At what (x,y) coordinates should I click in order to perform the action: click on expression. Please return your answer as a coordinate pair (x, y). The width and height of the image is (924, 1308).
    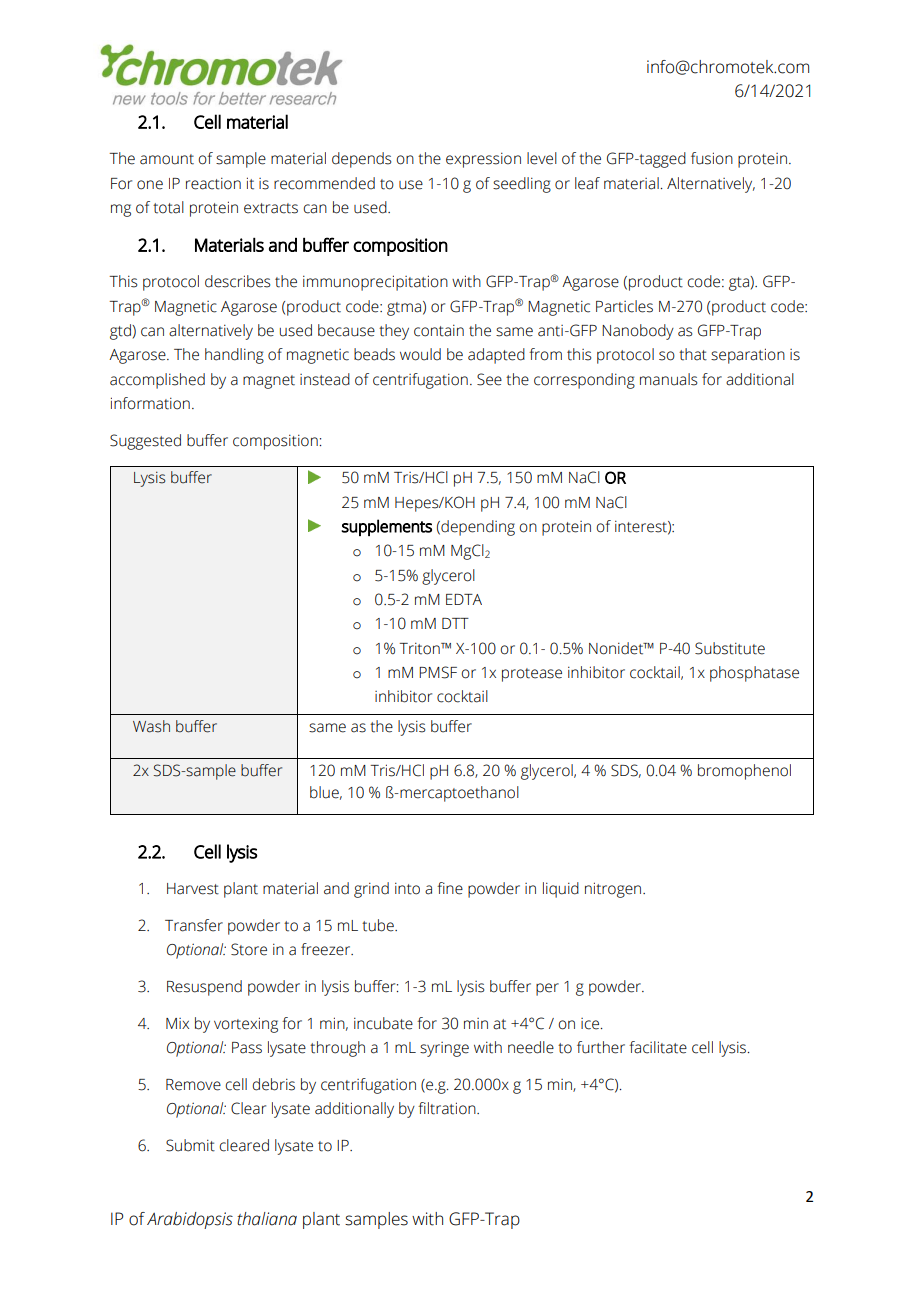
    Looking at the image, I should click on (483, 160).
